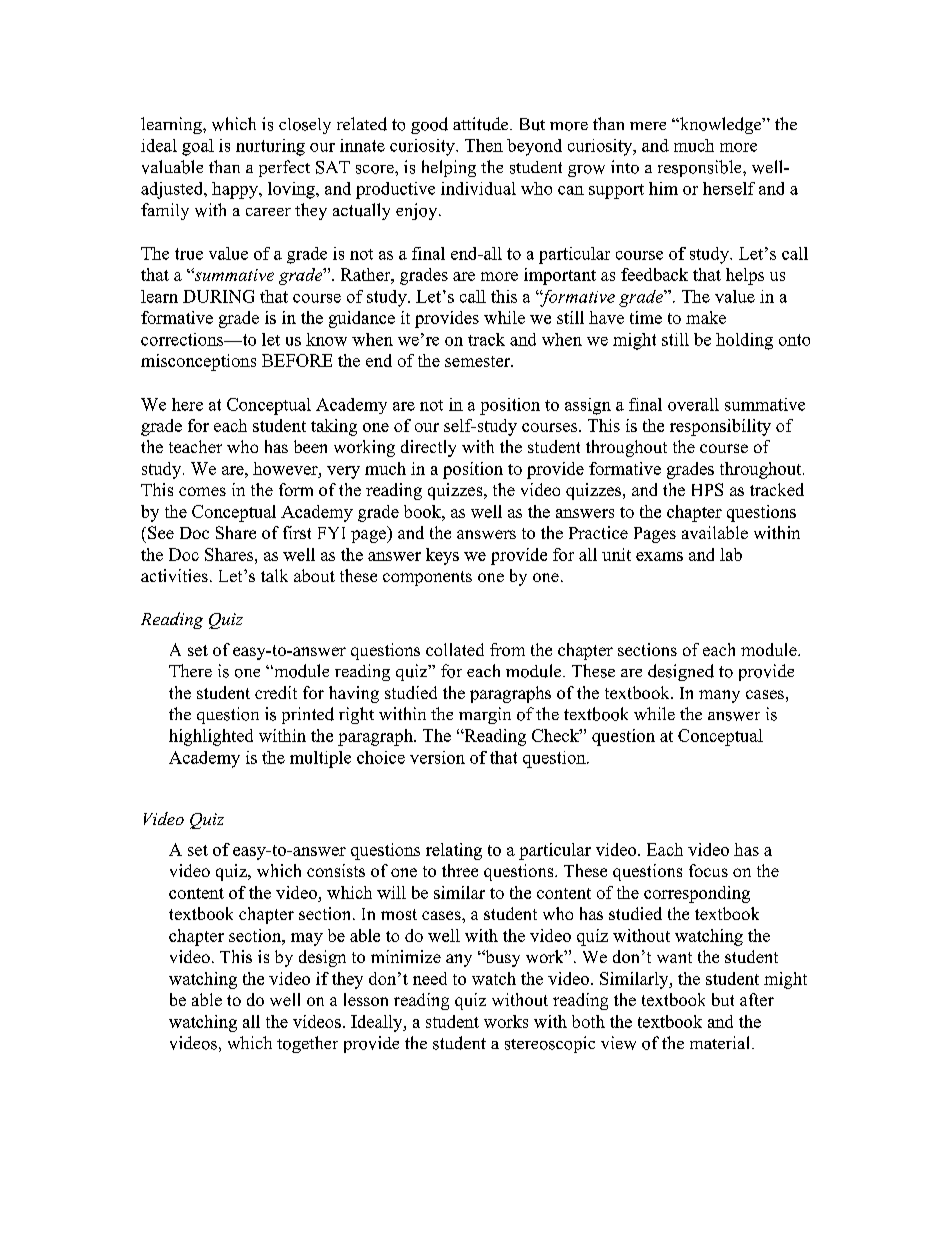 The width and height of the document is (952, 1233). What do you see at coordinates (484, 145) in the document?
I see `Then` at bounding box center [484, 145].
